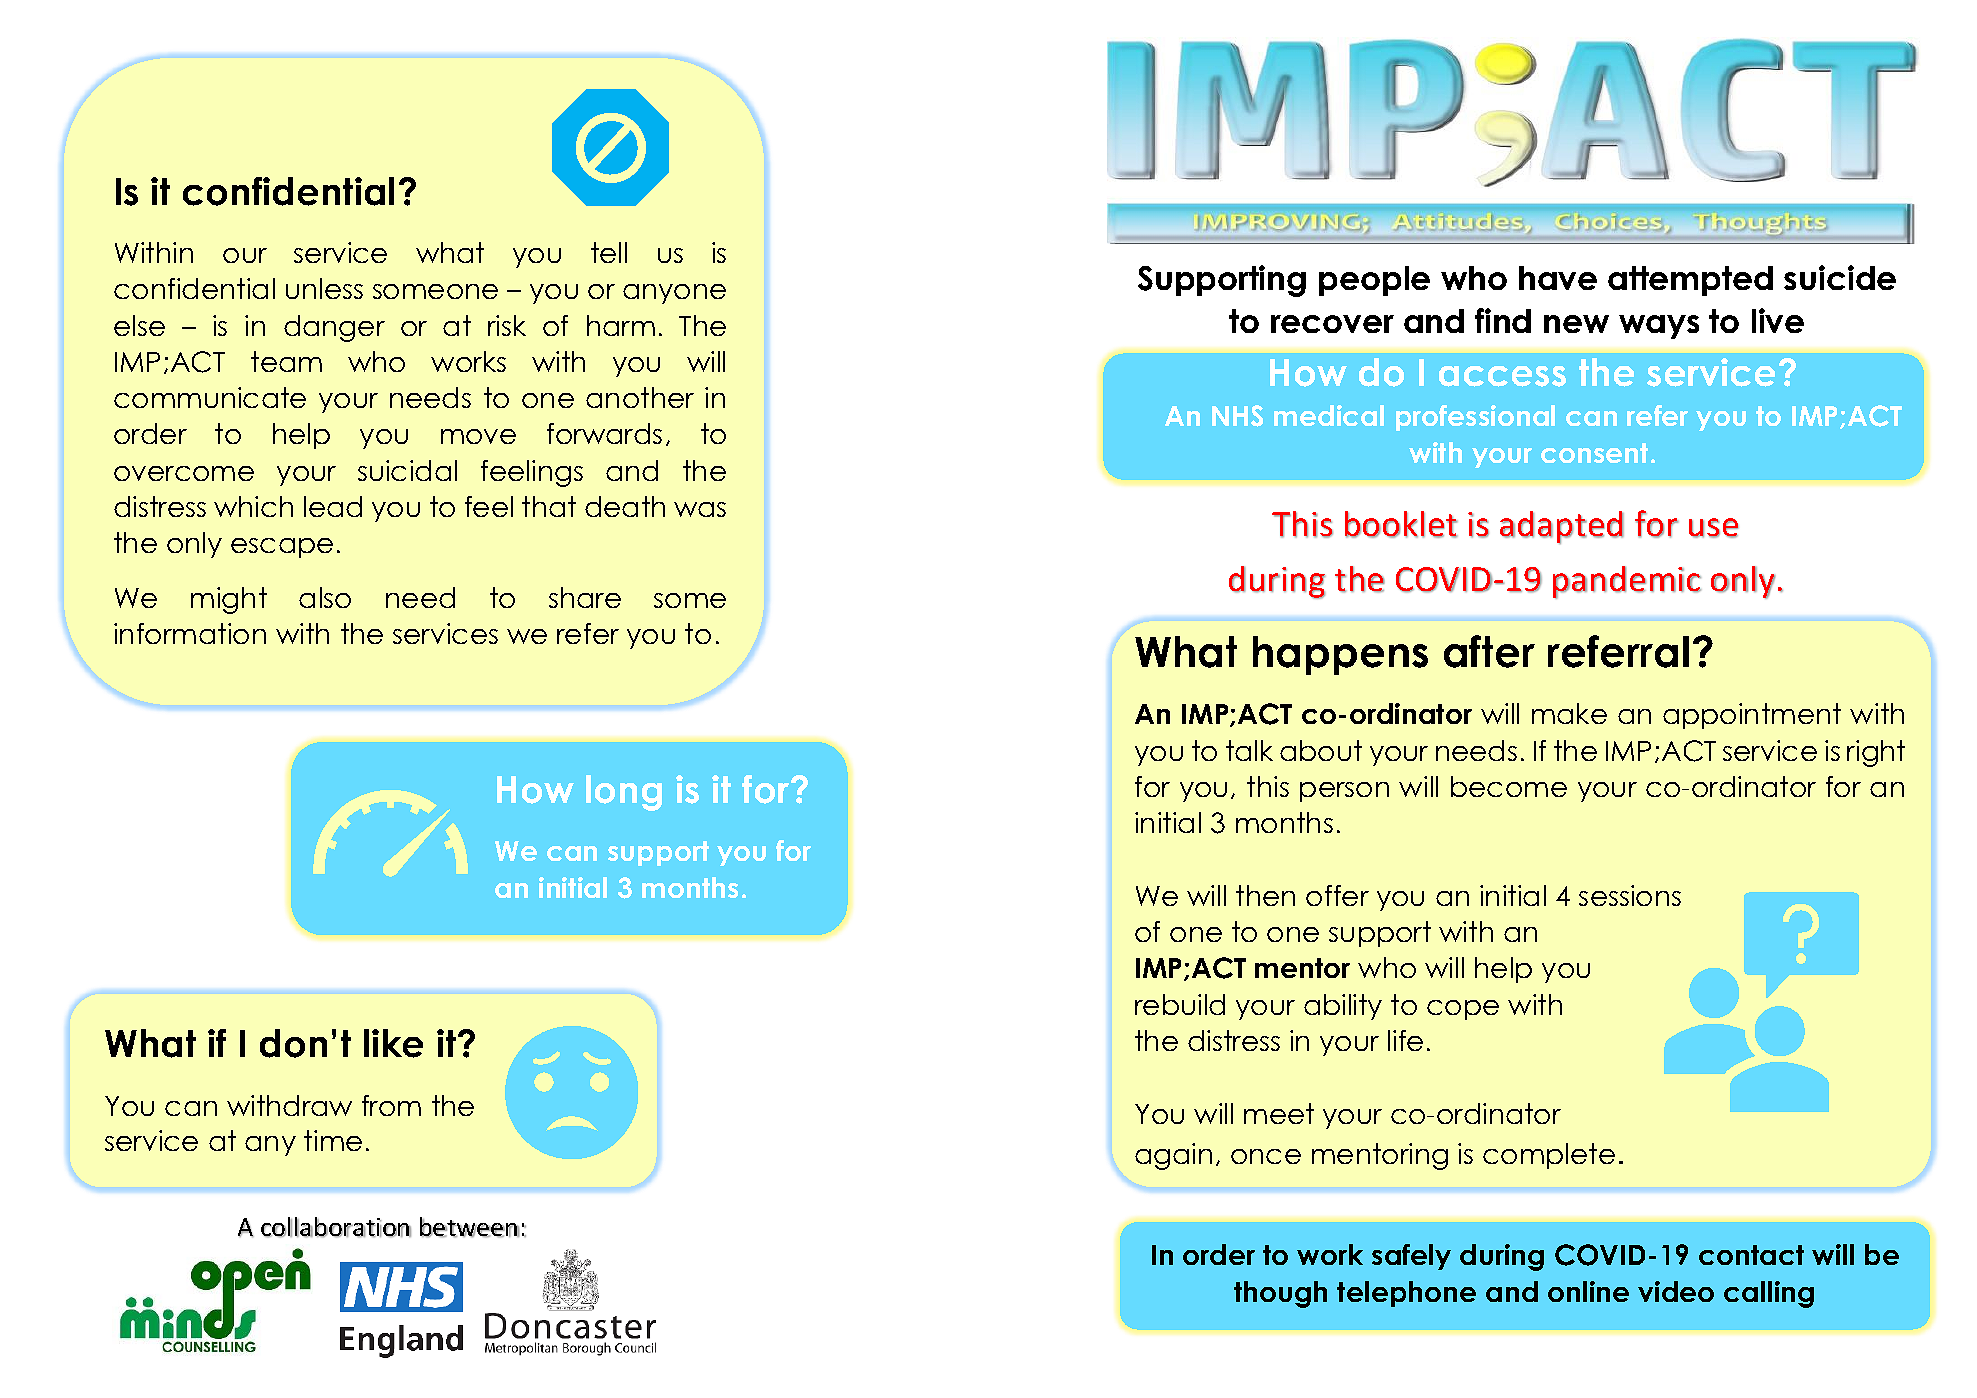  Describe the element at coordinates (324, 288) in the screenshot. I see `unless` at that location.
